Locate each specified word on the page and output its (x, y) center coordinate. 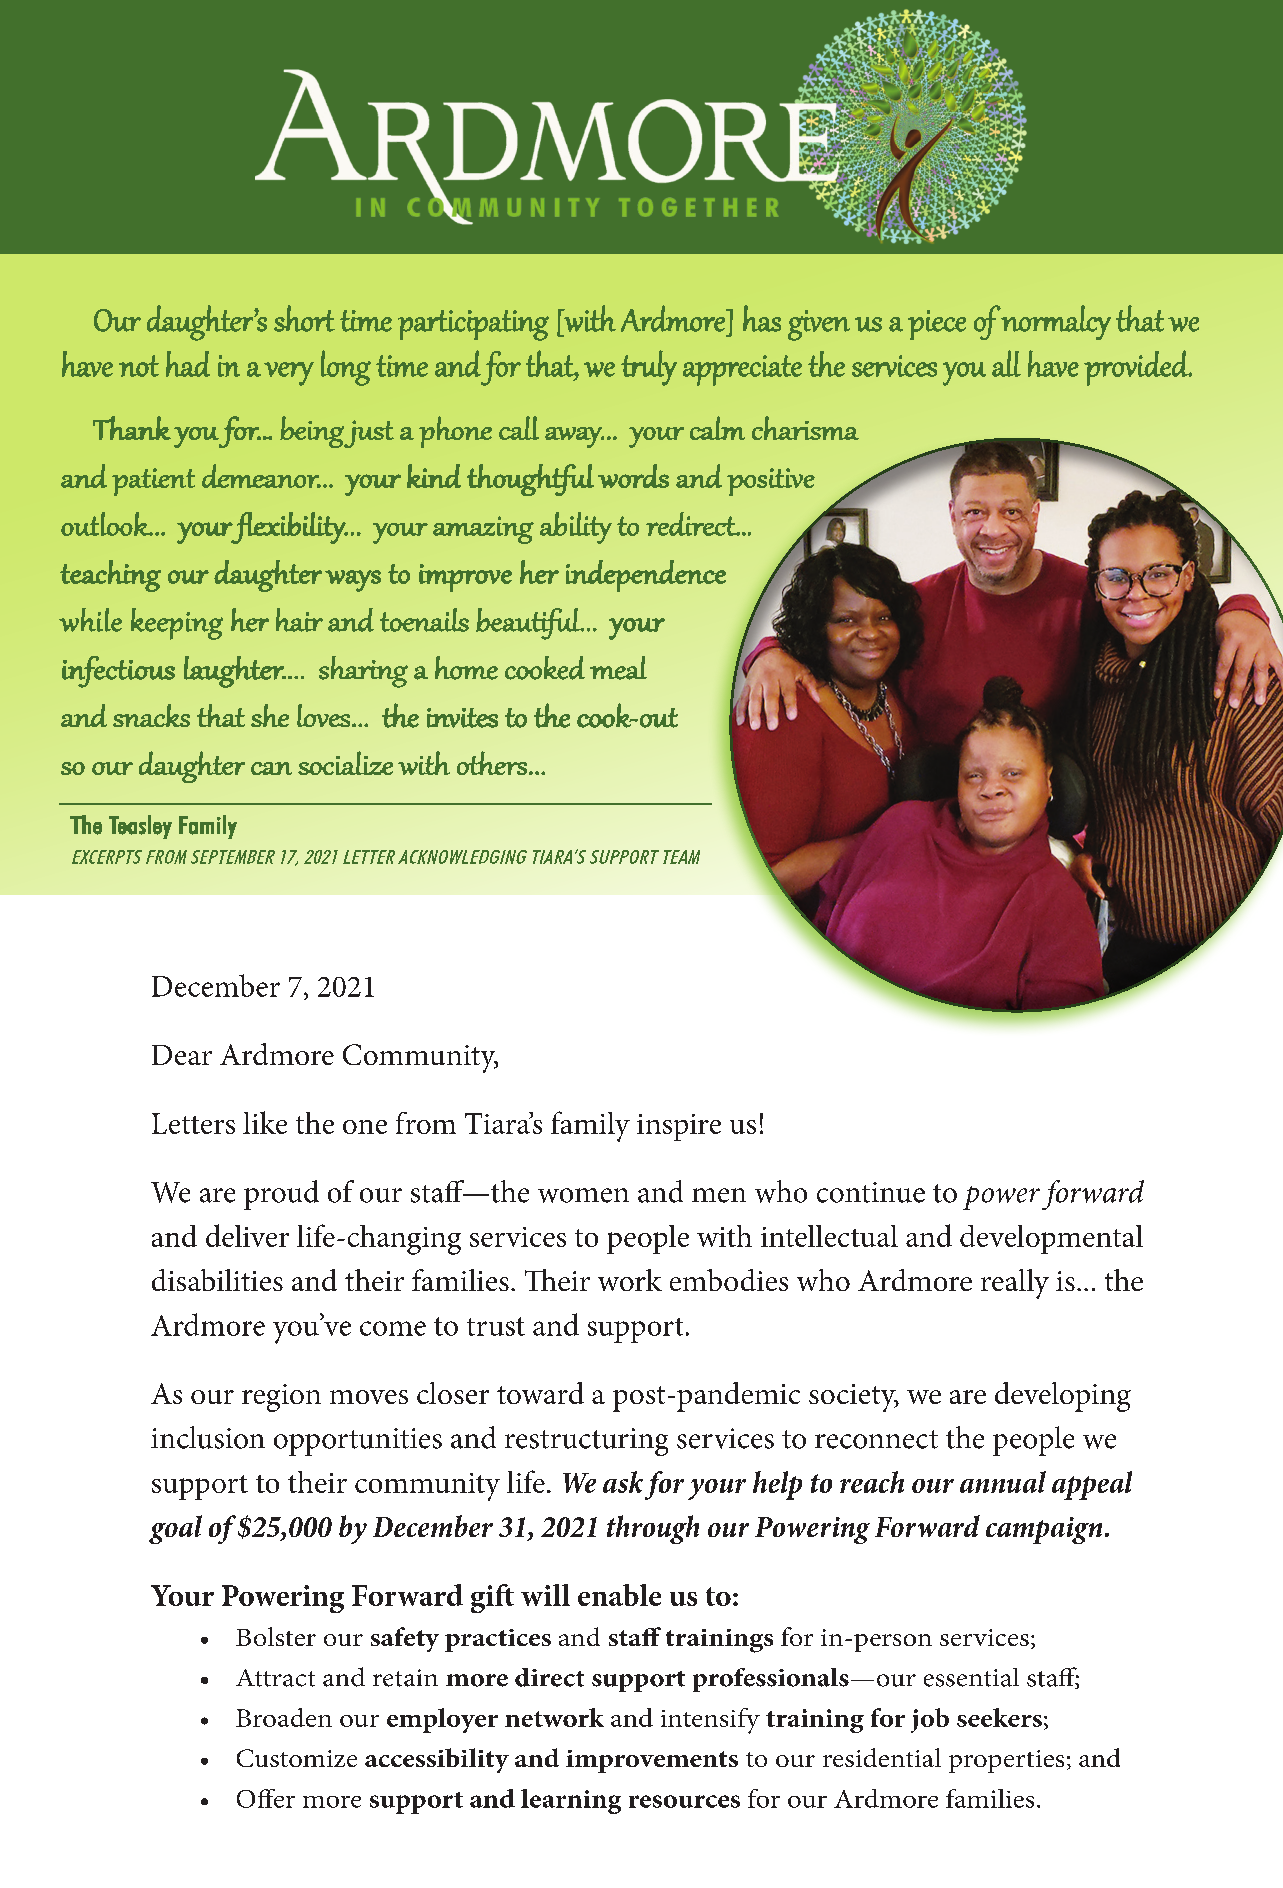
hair (299, 620)
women (583, 1195)
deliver (247, 1235)
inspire (679, 1127)
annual (1003, 1482)
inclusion (208, 1437)
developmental (1051, 1239)
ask (623, 1482)
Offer (266, 1798)
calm (717, 428)
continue (871, 1192)
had (188, 364)
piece (937, 325)
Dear (182, 1055)
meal (618, 668)
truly (649, 368)
